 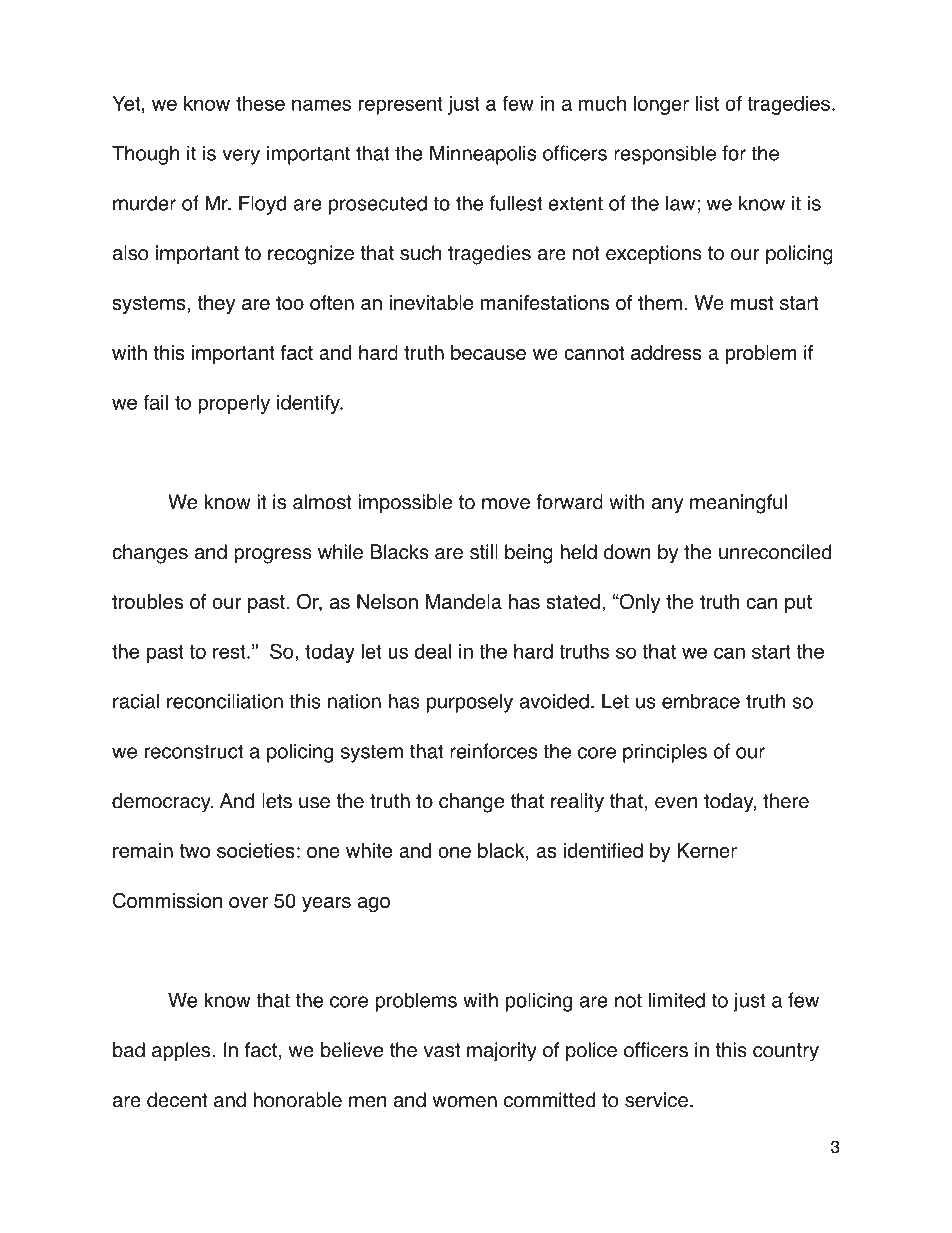 I want to click on troubles, so click(x=147, y=601).
